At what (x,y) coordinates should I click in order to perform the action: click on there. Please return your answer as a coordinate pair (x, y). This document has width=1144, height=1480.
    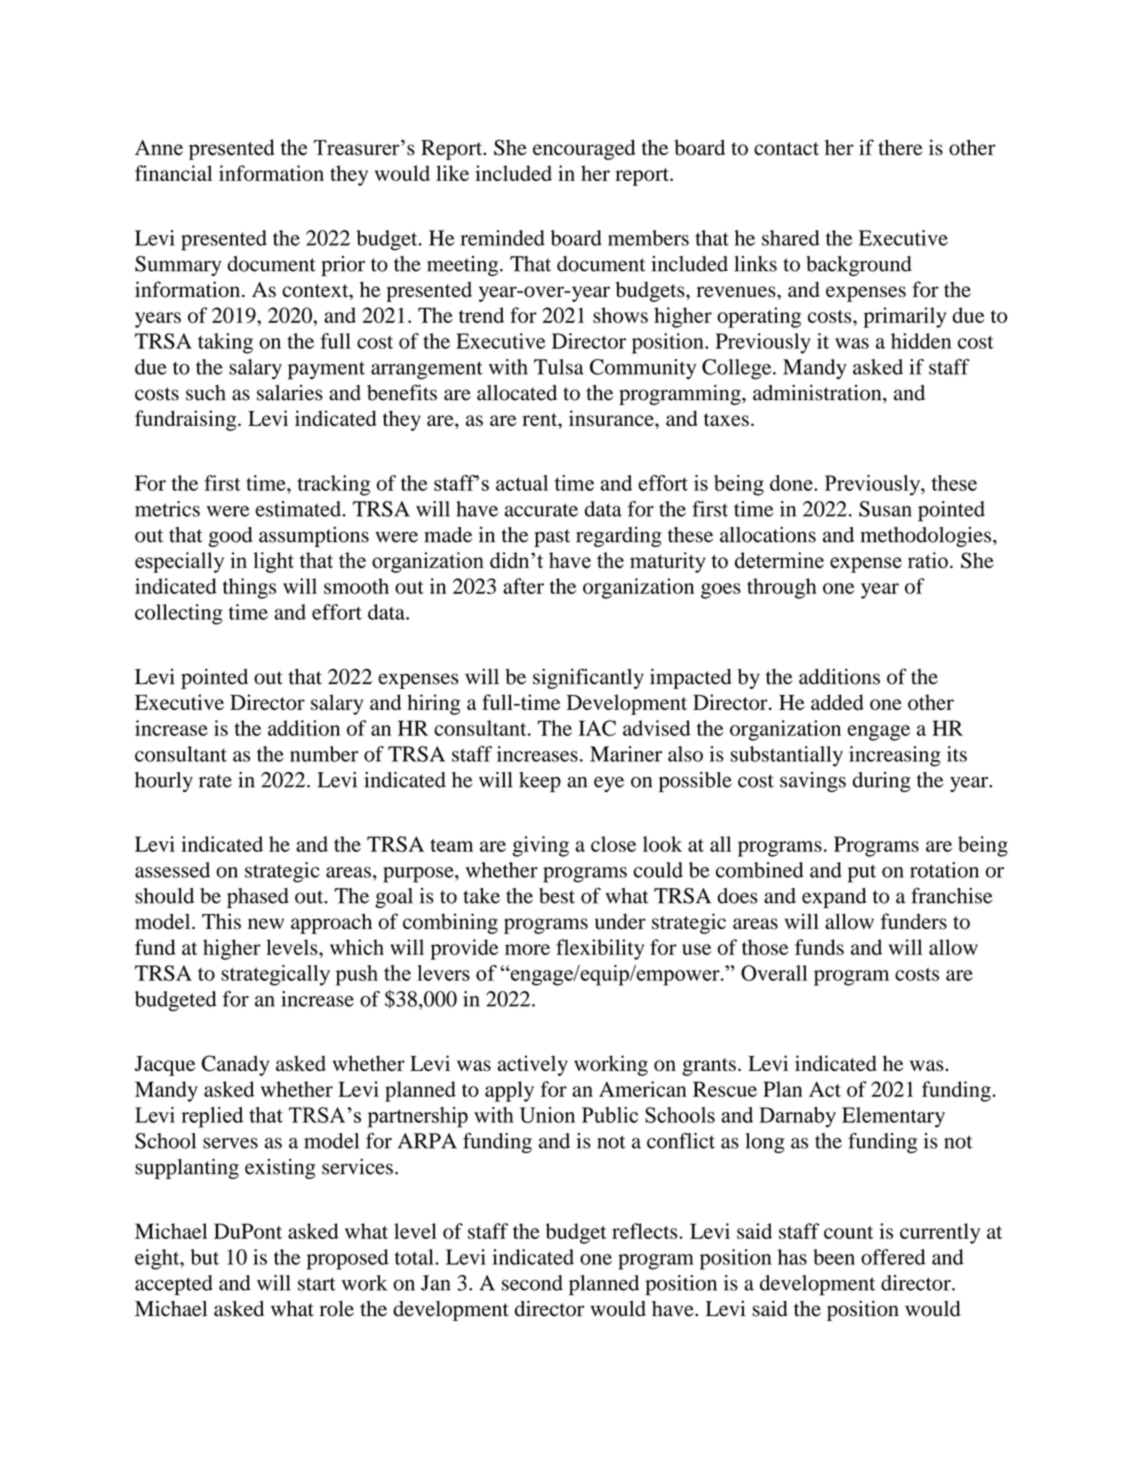
    Looking at the image, I should click on (900, 147).
